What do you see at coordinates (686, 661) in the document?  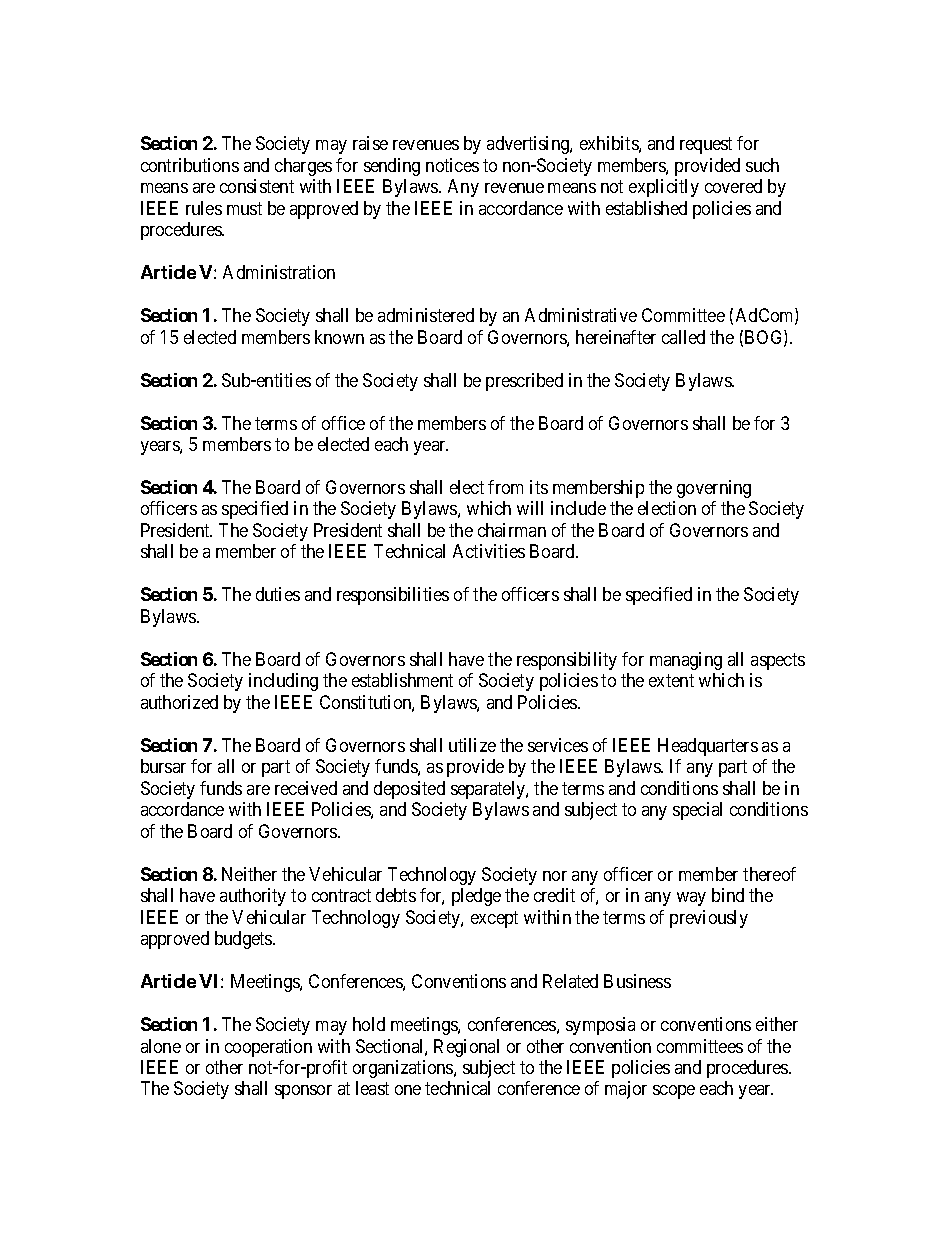 I see `managing` at bounding box center [686, 661].
